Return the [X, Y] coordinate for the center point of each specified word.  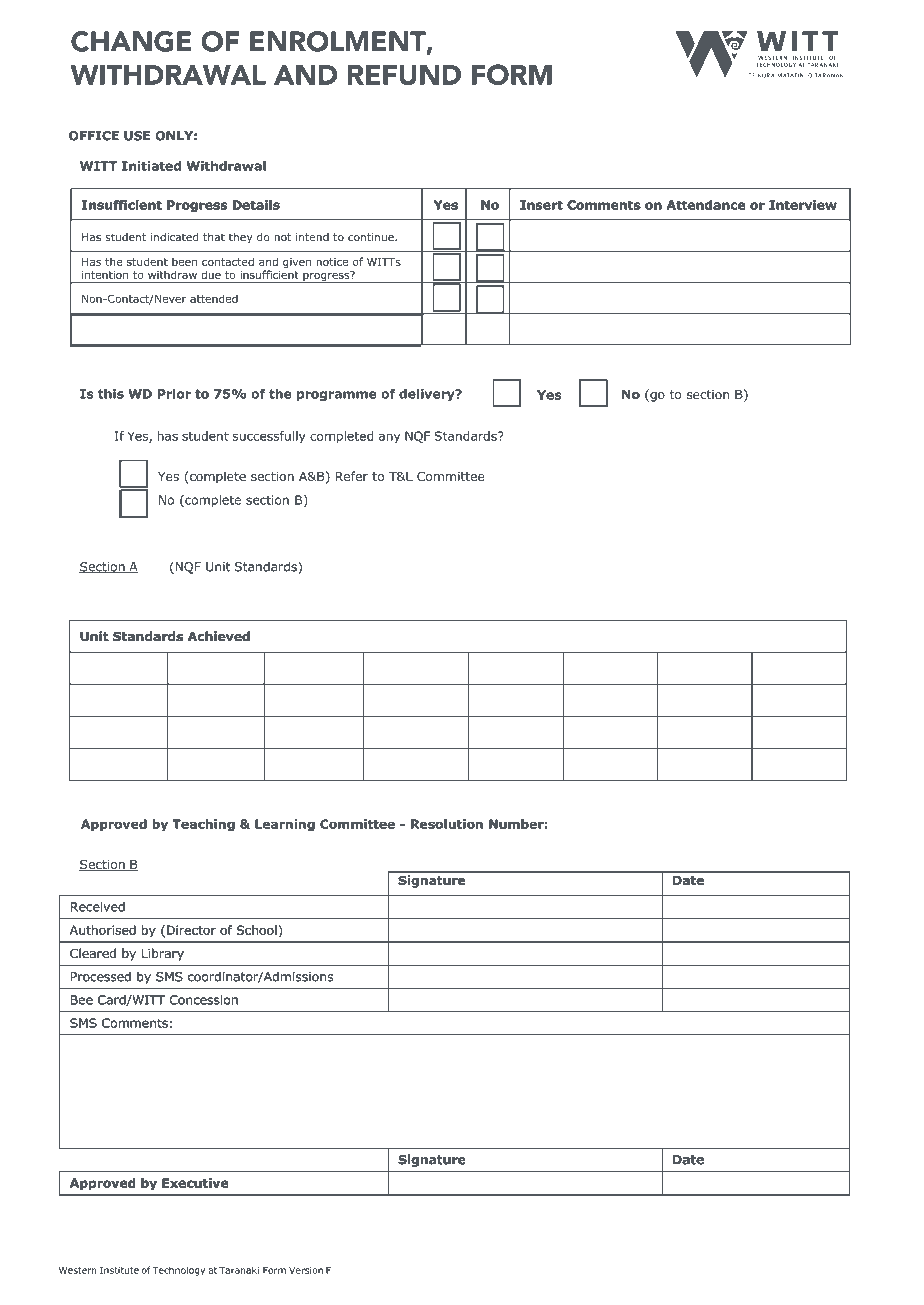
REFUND [404, 75]
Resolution [447, 824]
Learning [285, 825]
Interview [803, 205]
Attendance [706, 205]
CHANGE [131, 41]
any [389, 438]
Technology [178, 1271]
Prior [174, 394]
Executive [195, 1183]
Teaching [203, 825]
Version [306, 1270]
